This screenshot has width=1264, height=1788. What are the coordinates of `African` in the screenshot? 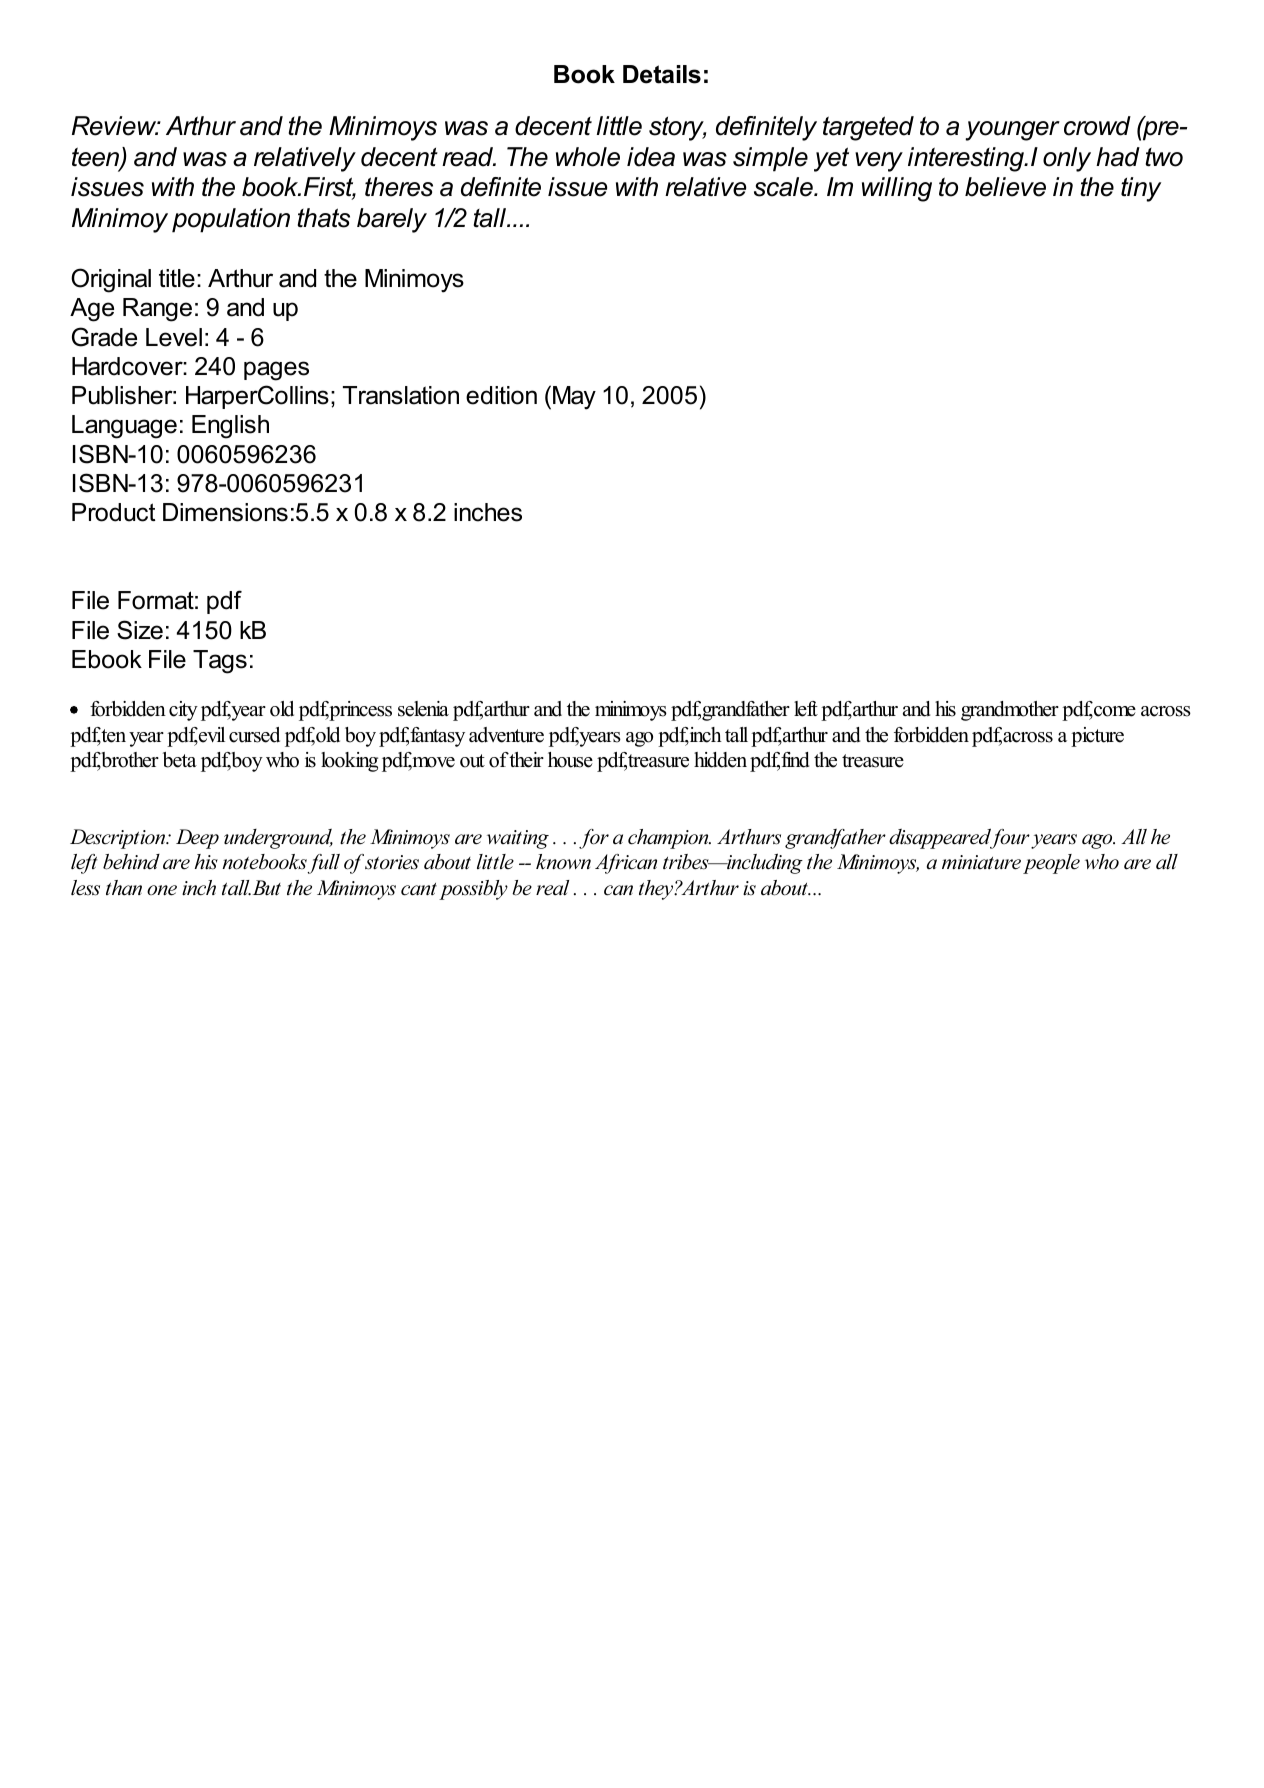 It's located at (626, 864).
